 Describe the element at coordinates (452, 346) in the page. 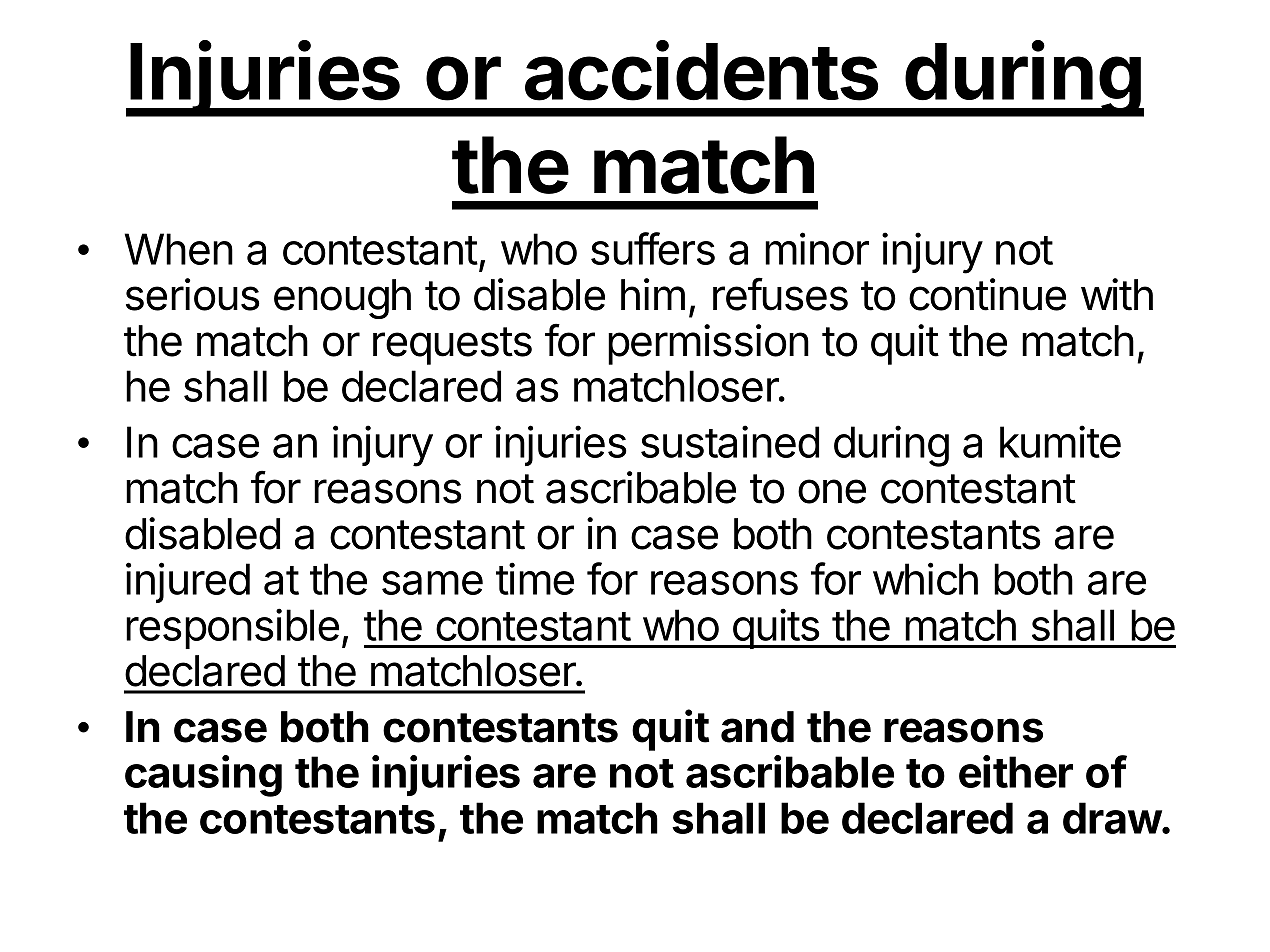

I see `requests` at that location.
